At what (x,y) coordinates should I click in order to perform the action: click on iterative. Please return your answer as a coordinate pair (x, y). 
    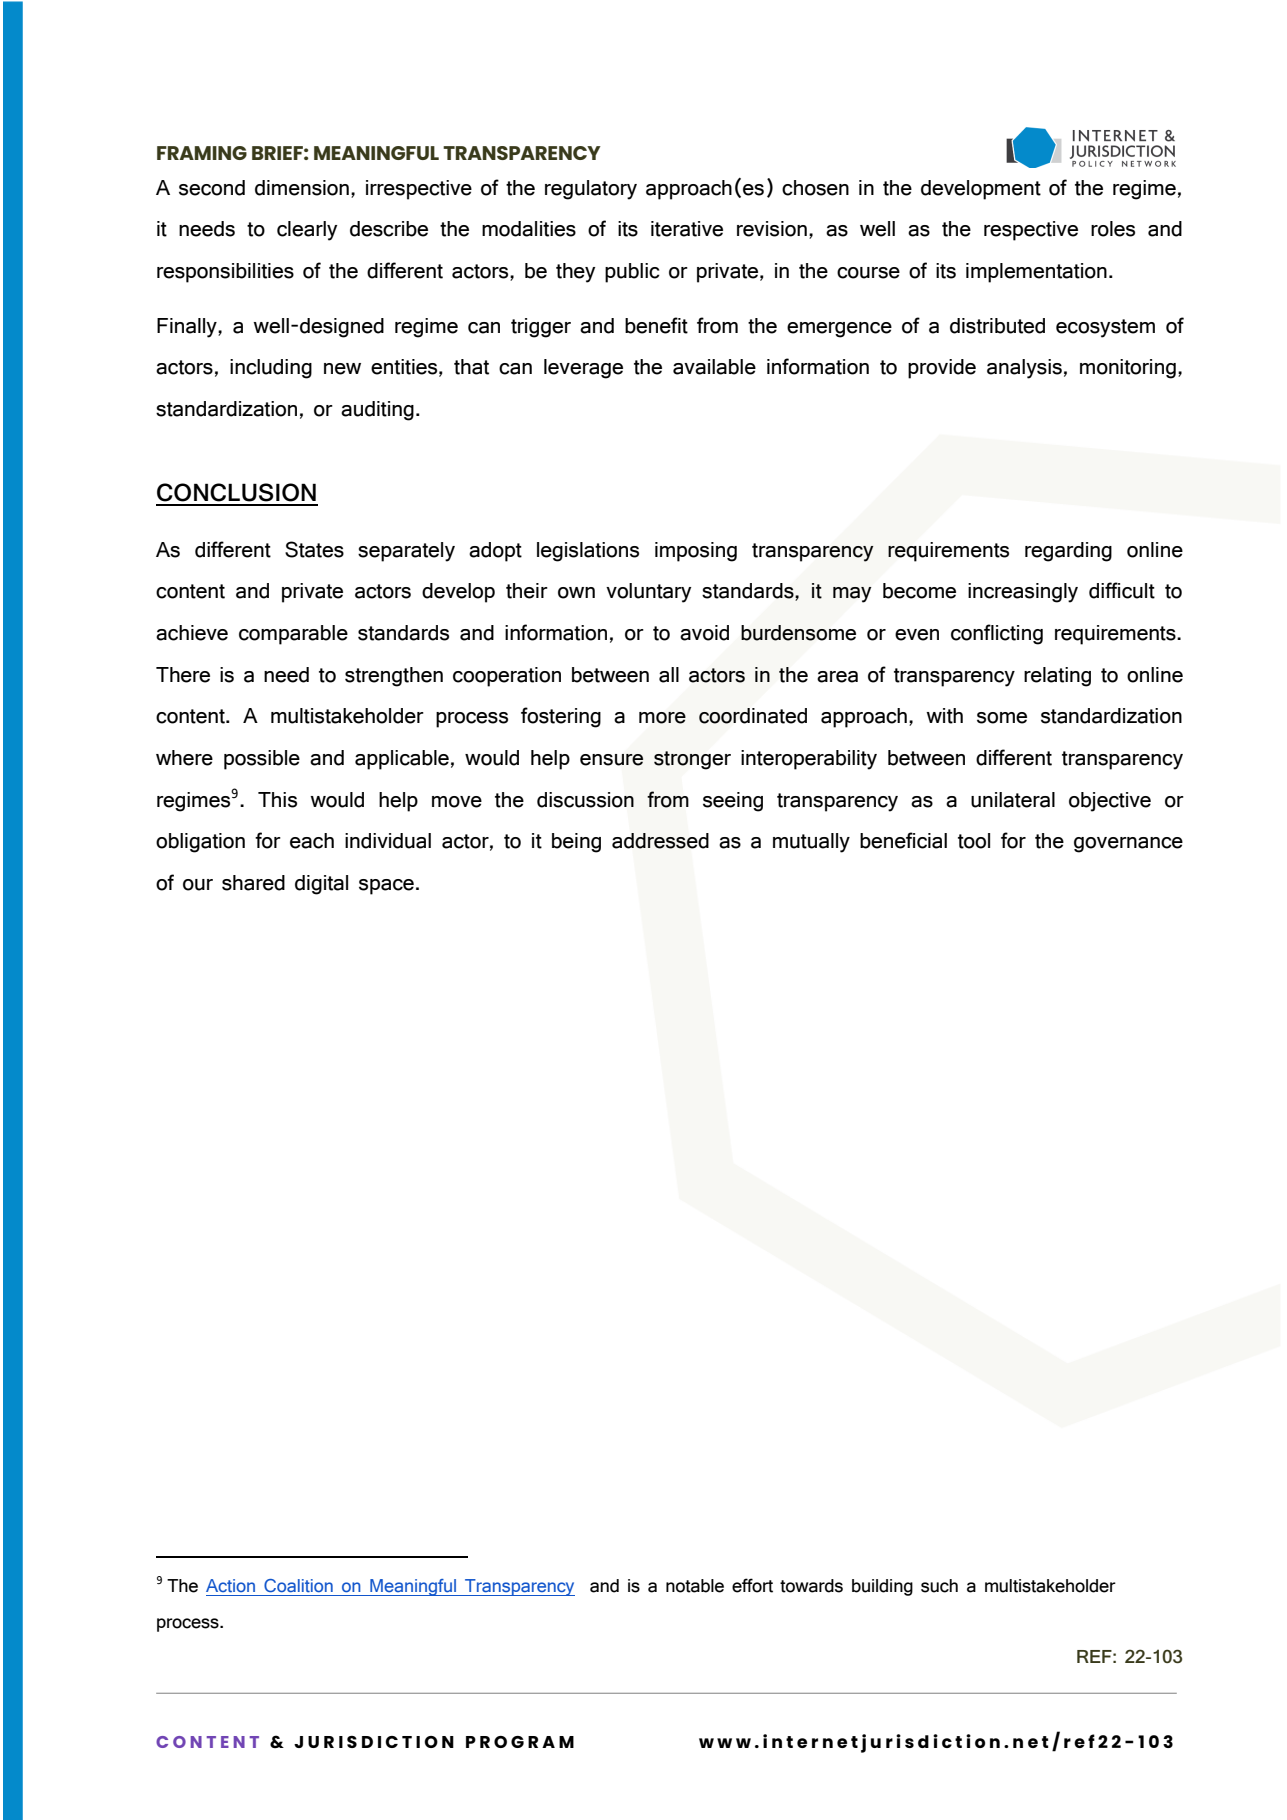
    Looking at the image, I should click on (687, 229).
